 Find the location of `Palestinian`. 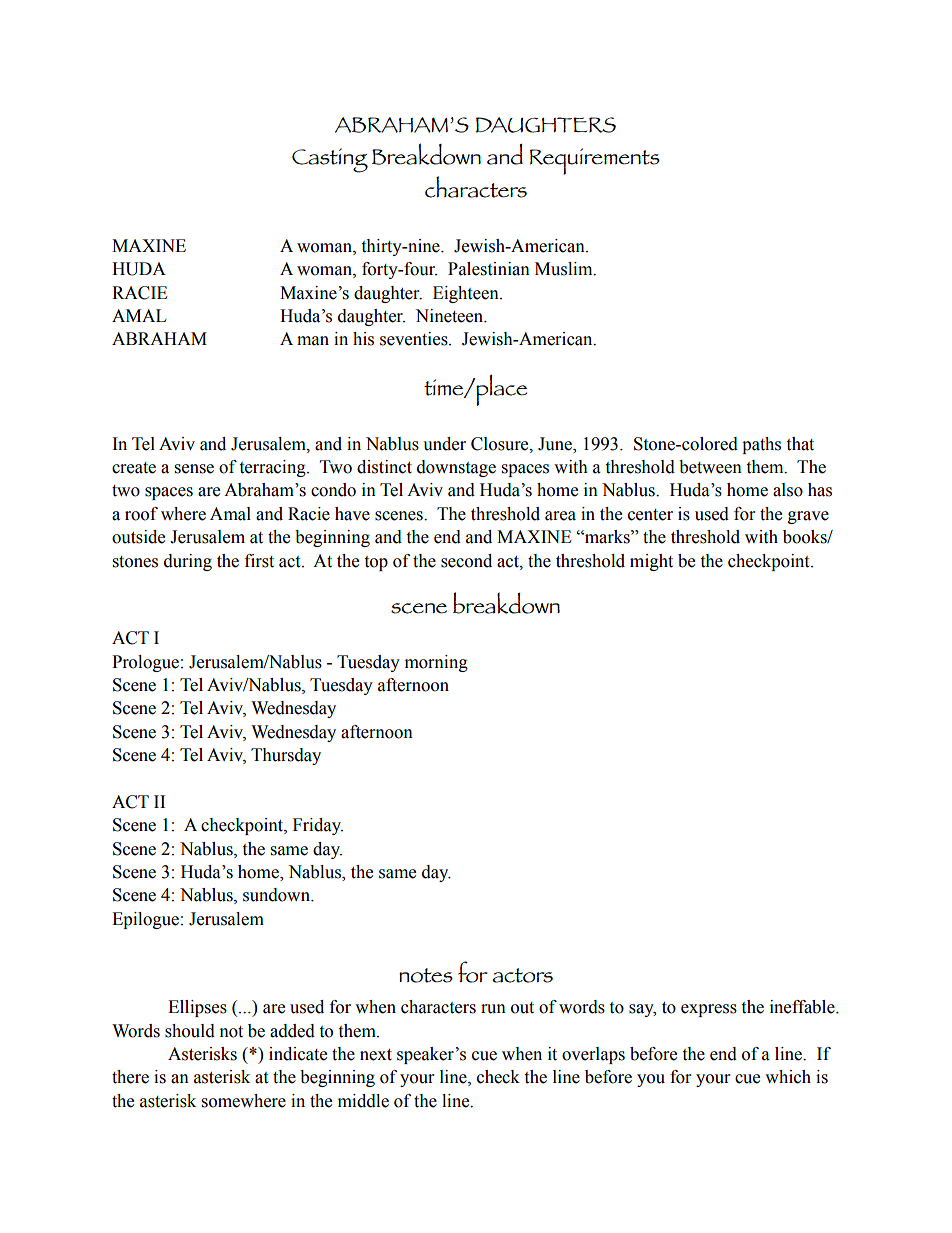

Palestinian is located at coordinates (489, 269).
